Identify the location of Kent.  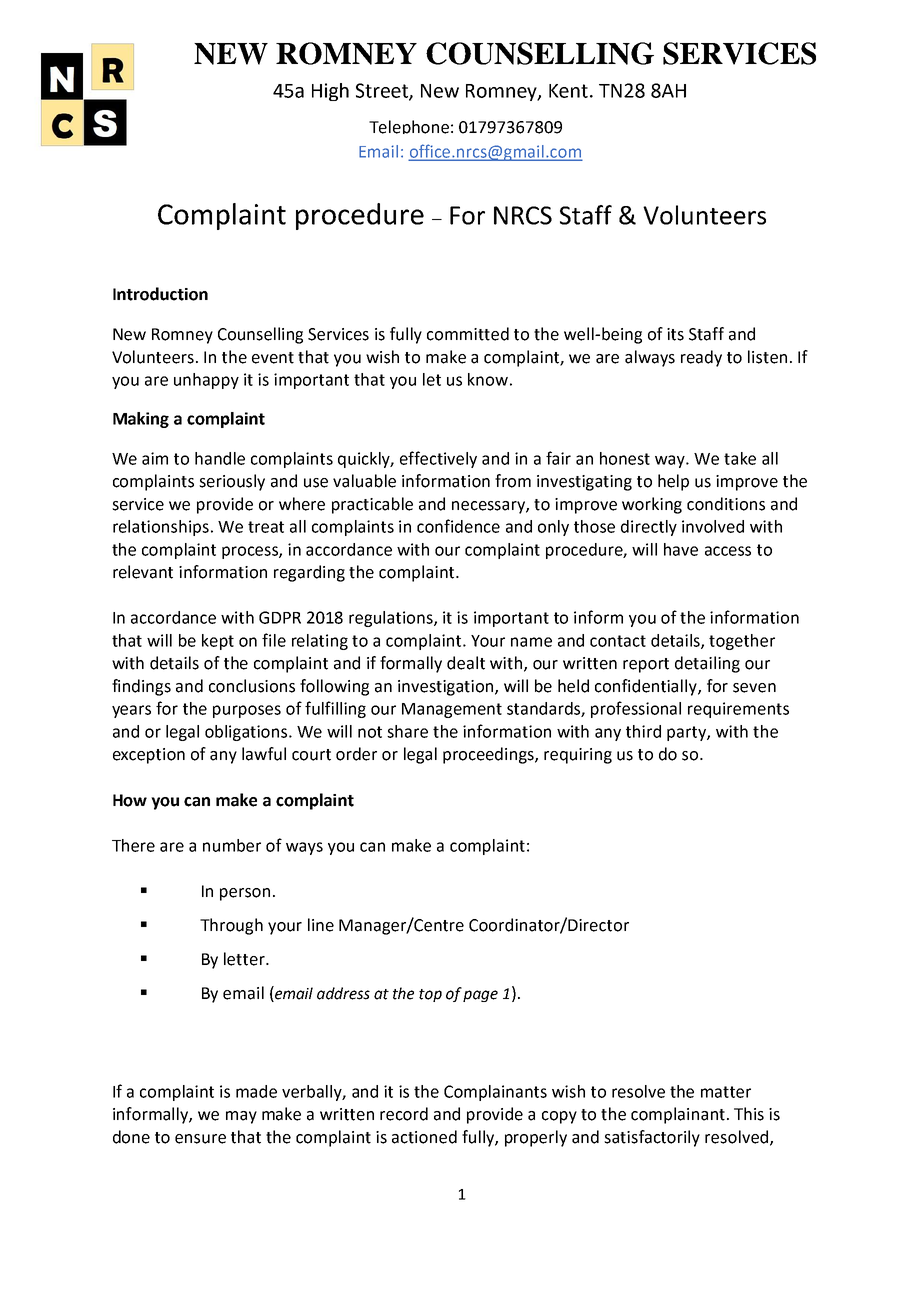
(568, 91).
